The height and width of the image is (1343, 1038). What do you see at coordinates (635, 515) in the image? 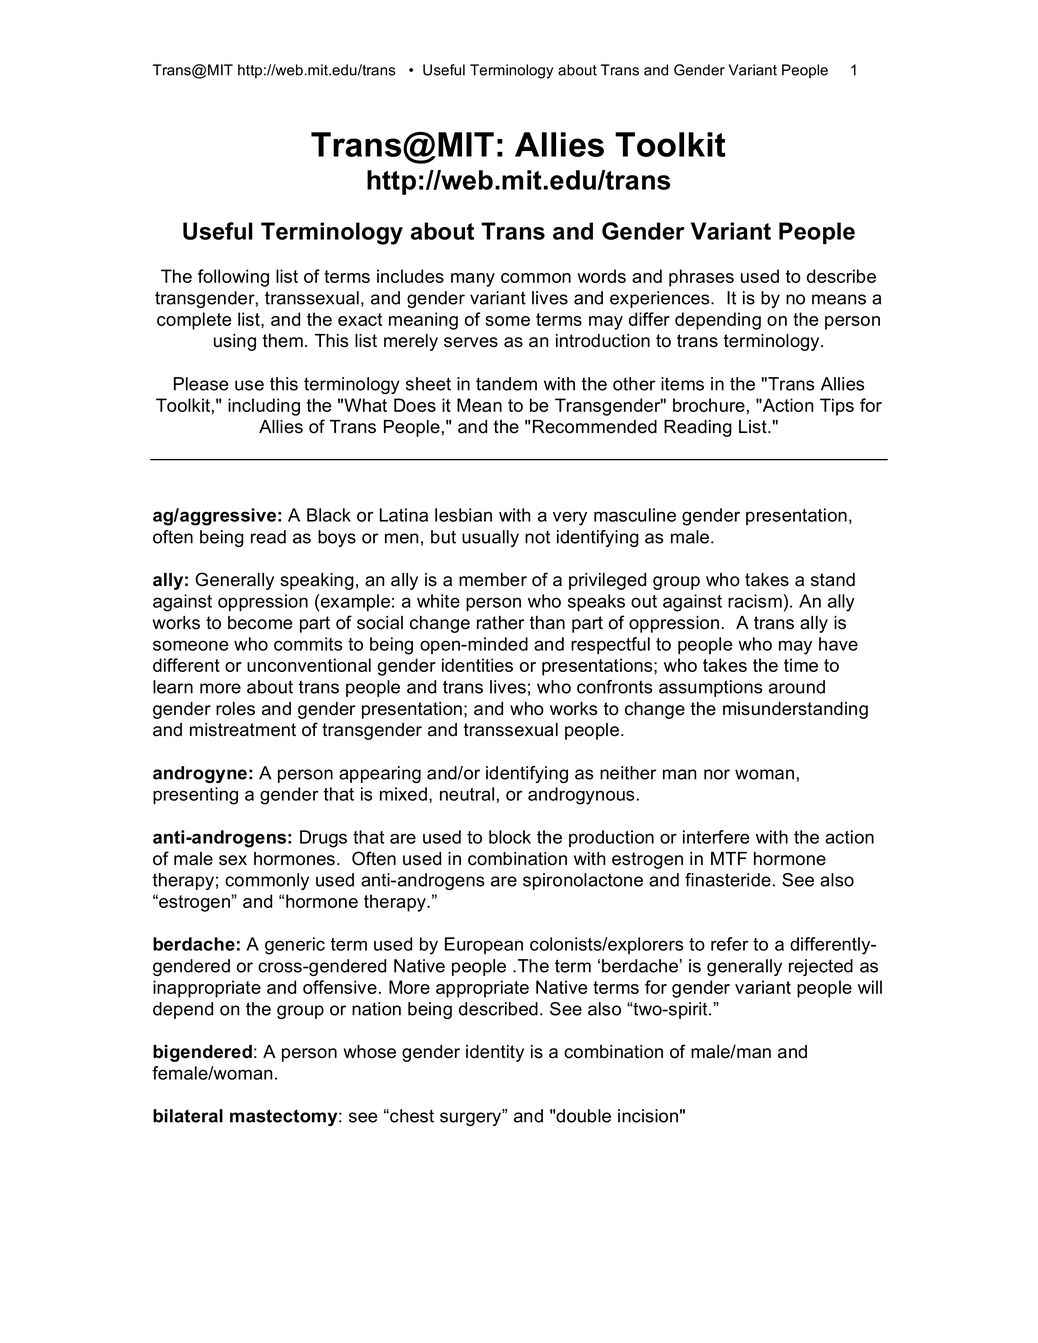
I see `masculine` at bounding box center [635, 515].
